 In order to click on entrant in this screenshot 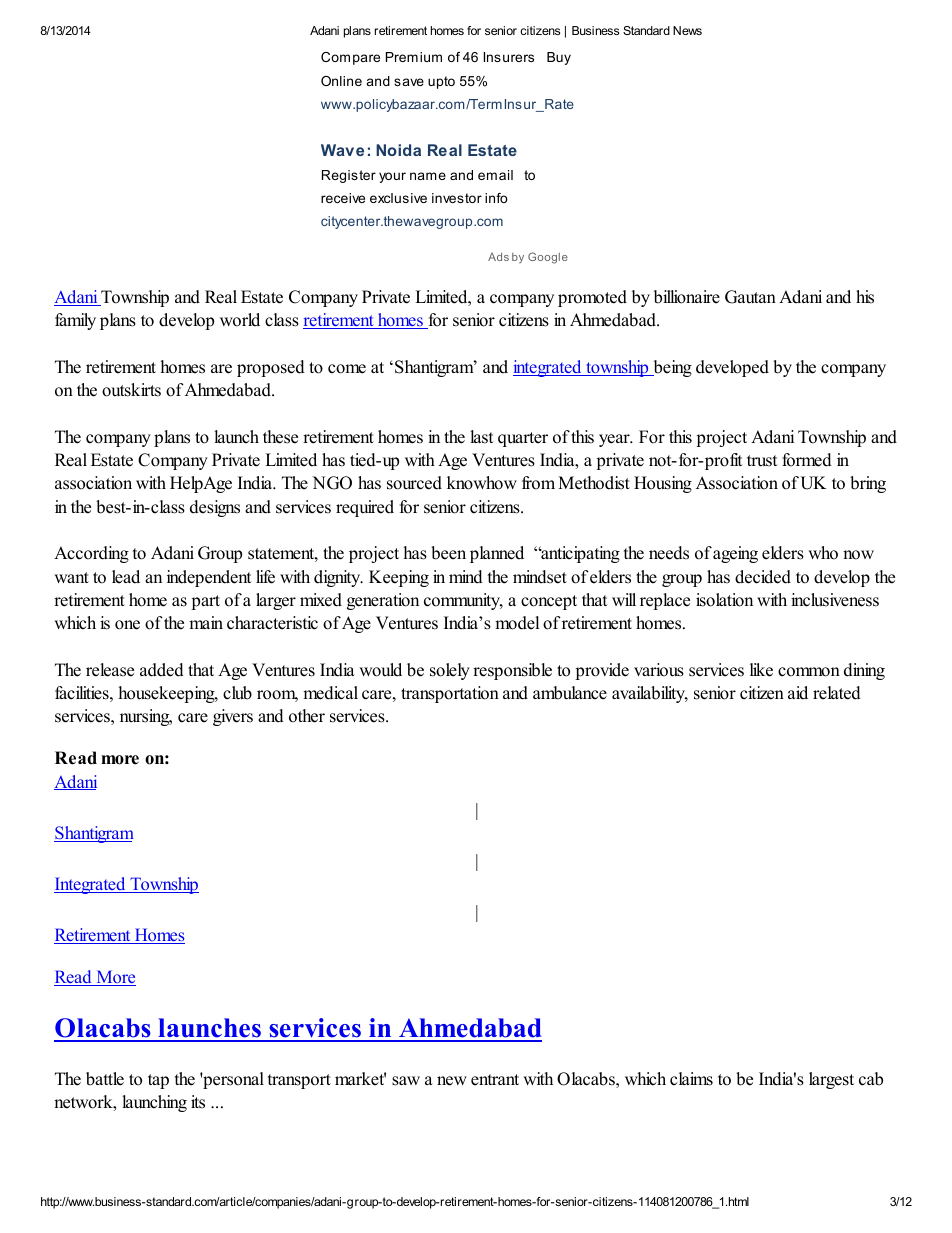, I will do `click(495, 1080)`.
